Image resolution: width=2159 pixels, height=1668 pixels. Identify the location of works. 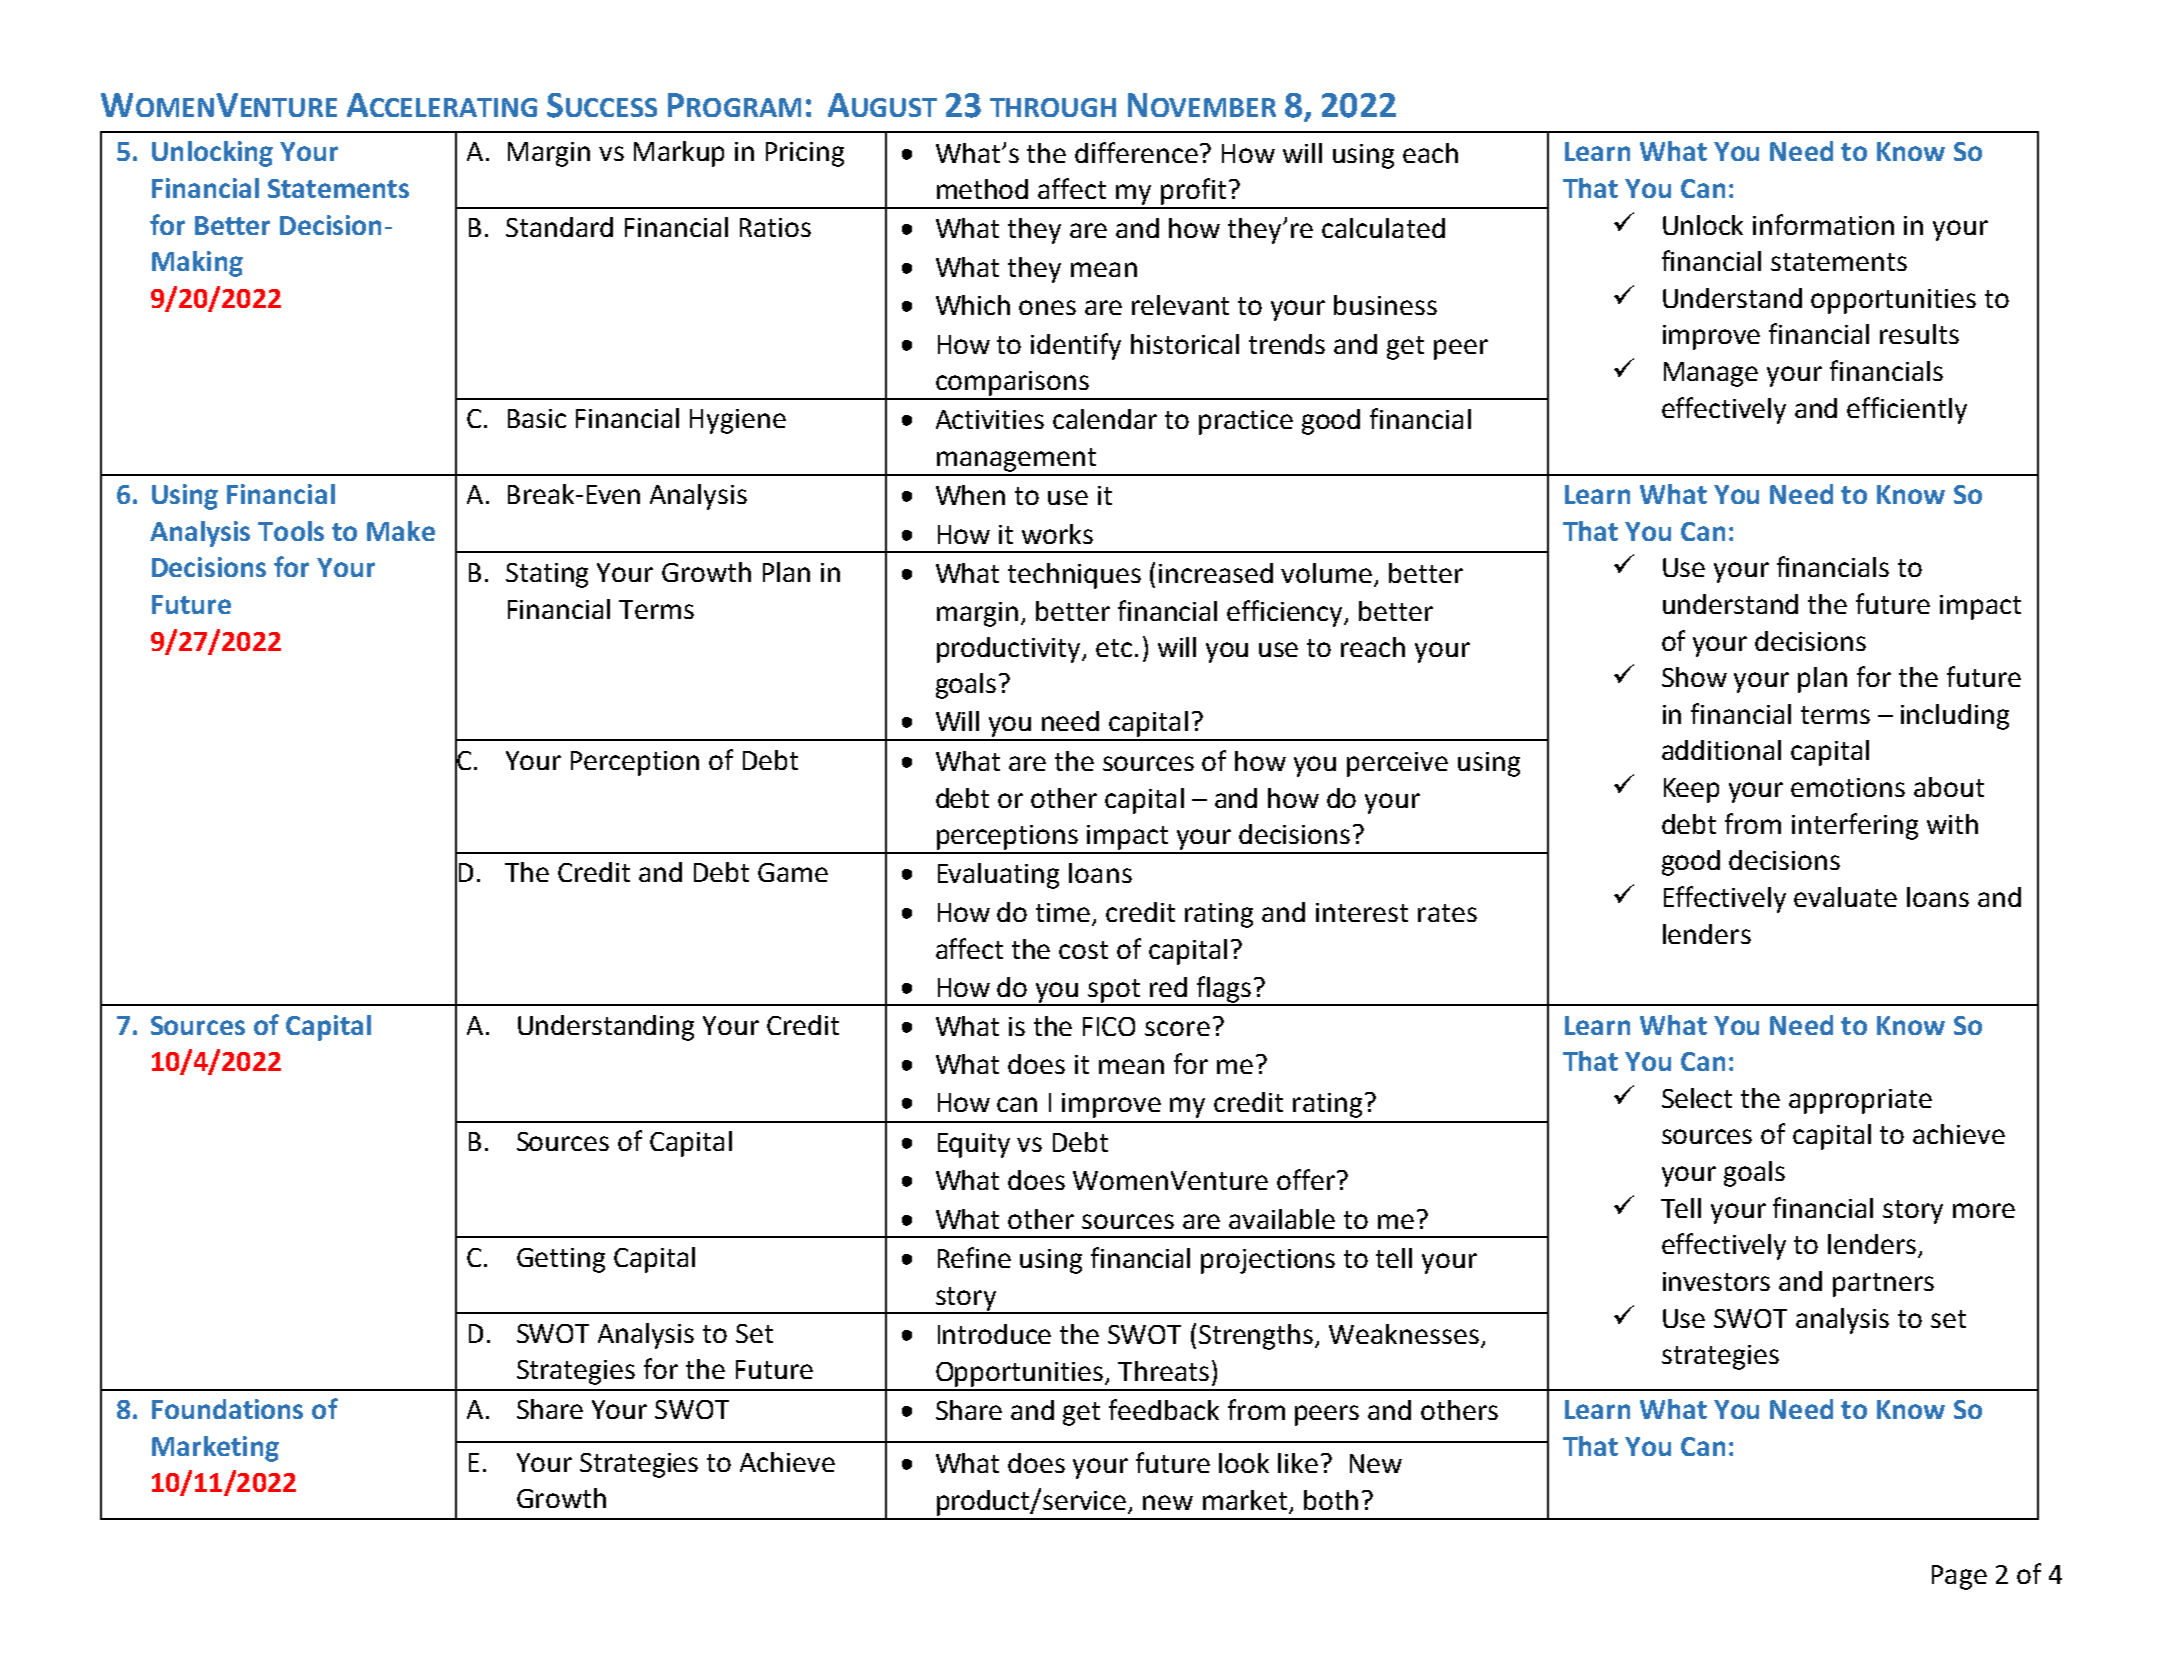
(1057, 534).
